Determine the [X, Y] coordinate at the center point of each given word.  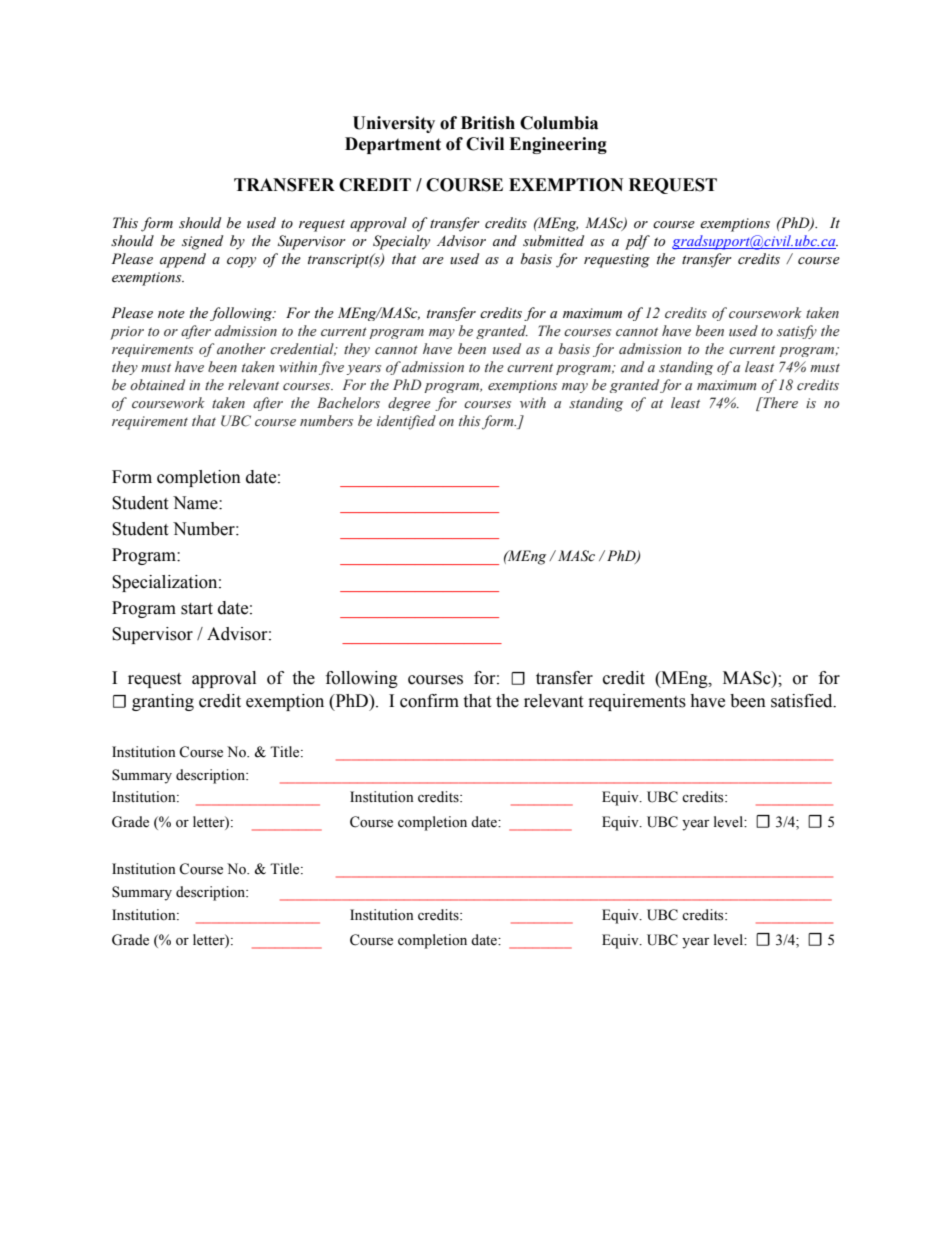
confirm [429, 701]
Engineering [558, 145]
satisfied [803, 701]
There [779, 402]
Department [393, 145]
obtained [157, 384]
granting [163, 702]
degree [409, 404]
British [488, 123]
